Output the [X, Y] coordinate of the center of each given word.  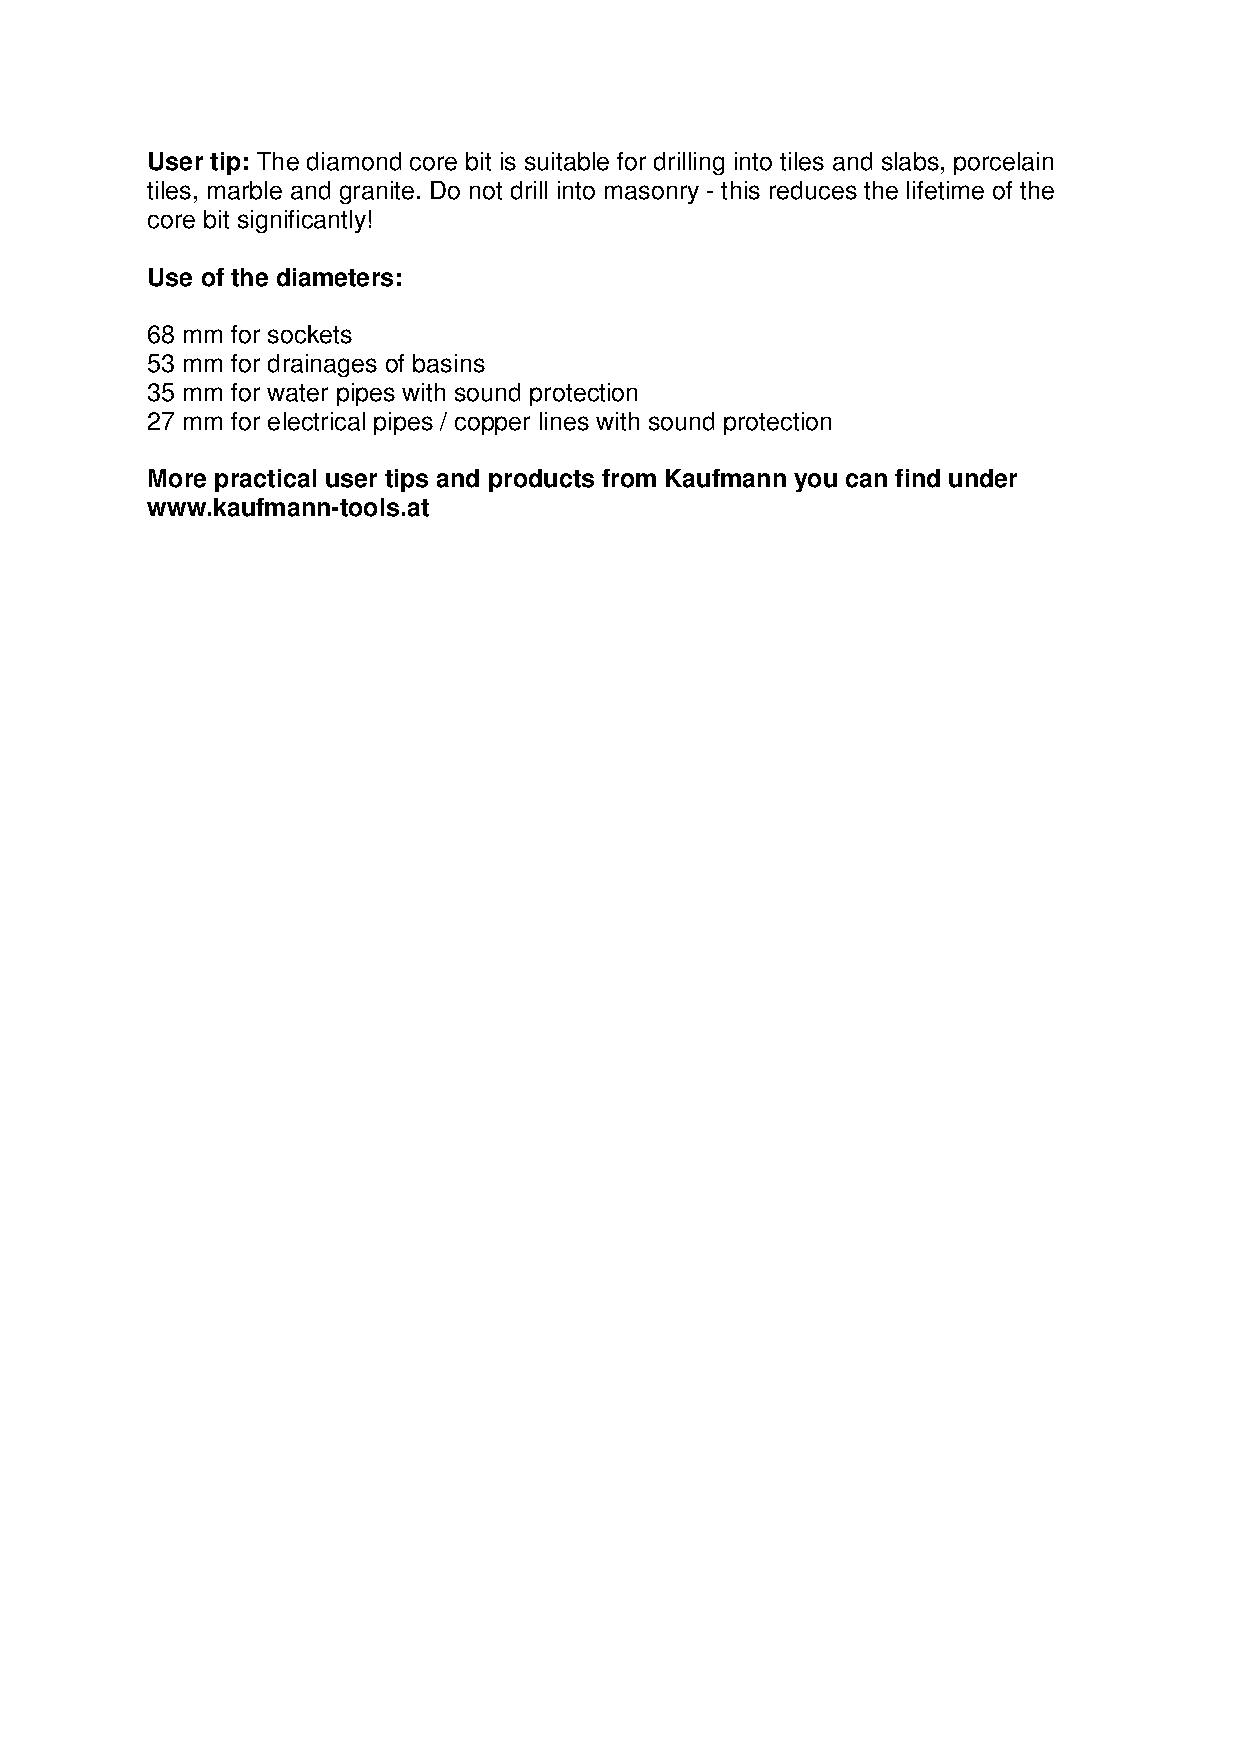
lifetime [945, 190]
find [917, 478]
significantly [302, 221]
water [297, 393]
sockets [310, 334]
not [486, 191]
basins [449, 363]
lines [564, 421]
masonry [652, 194]
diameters [335, 277]
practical [265, 480]
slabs [910, 161]
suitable [567, 161]
